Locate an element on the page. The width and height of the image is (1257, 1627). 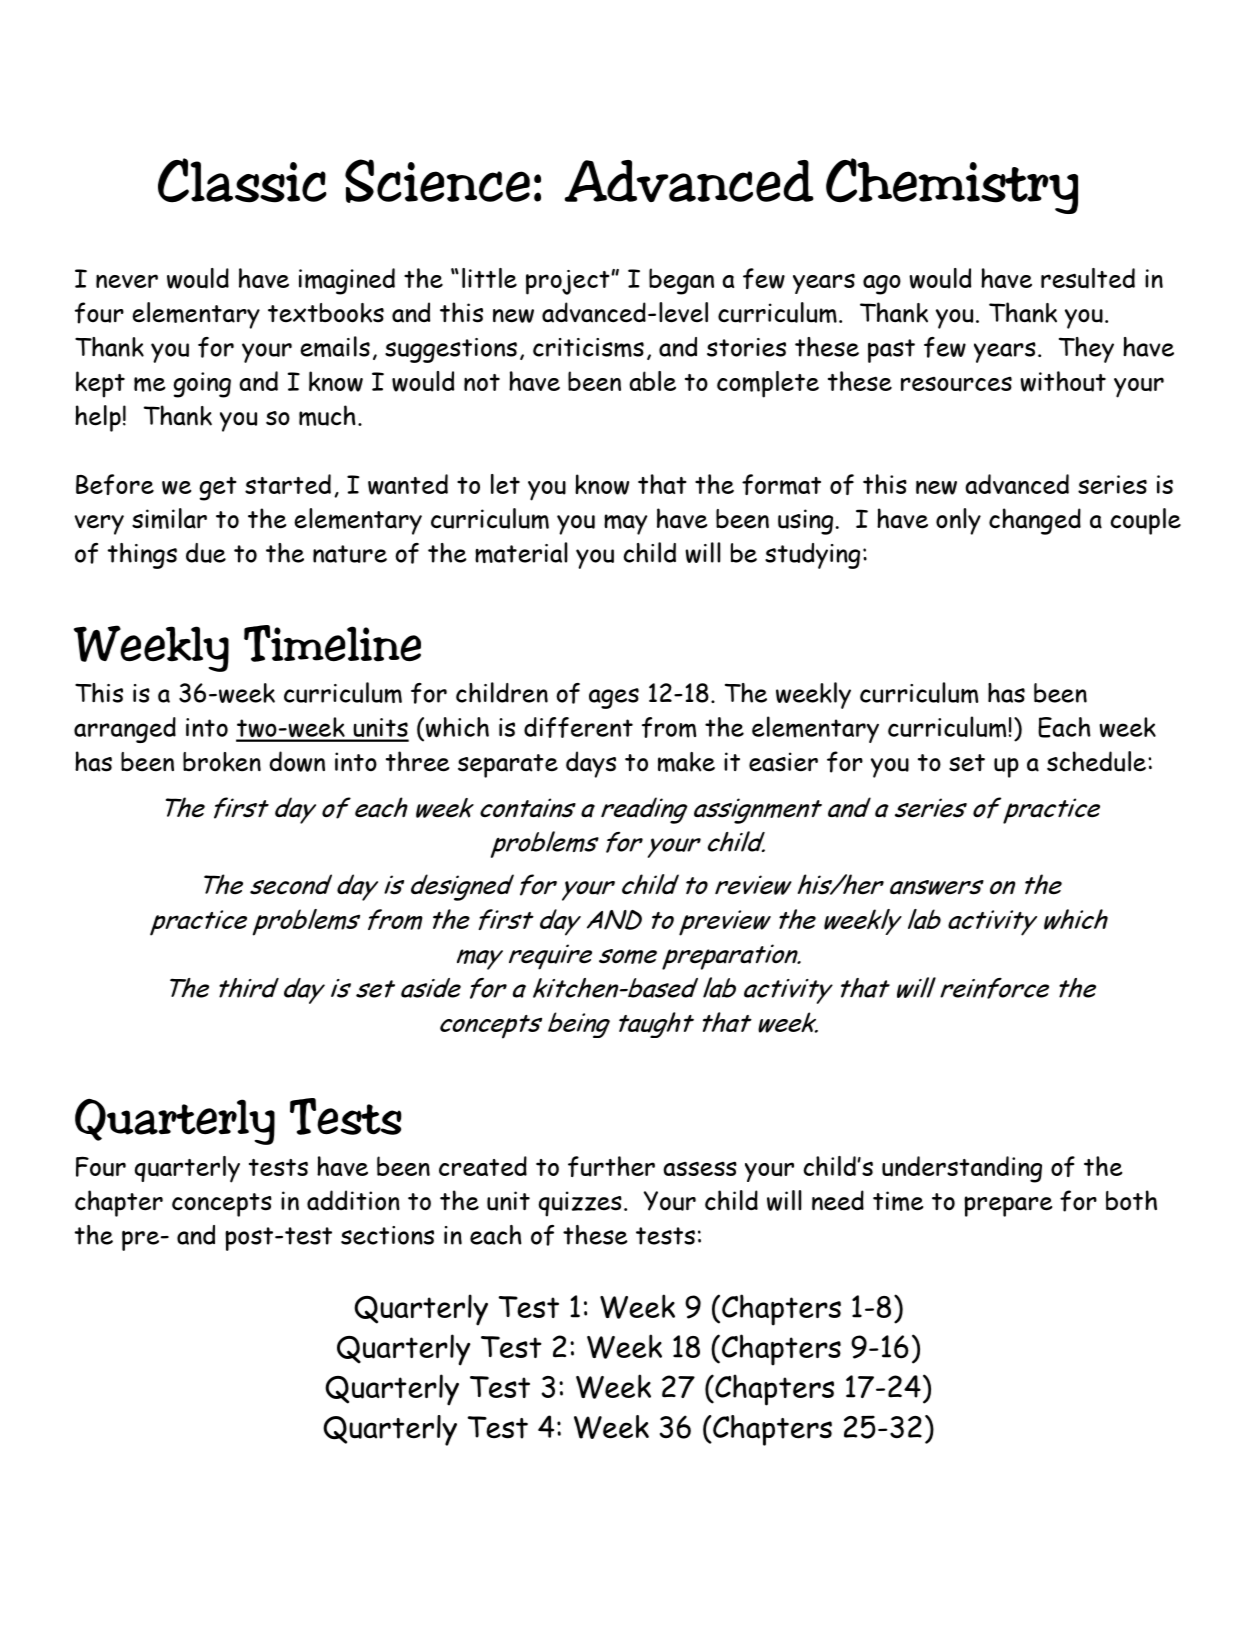
some is located at coordinates (628, 956).
